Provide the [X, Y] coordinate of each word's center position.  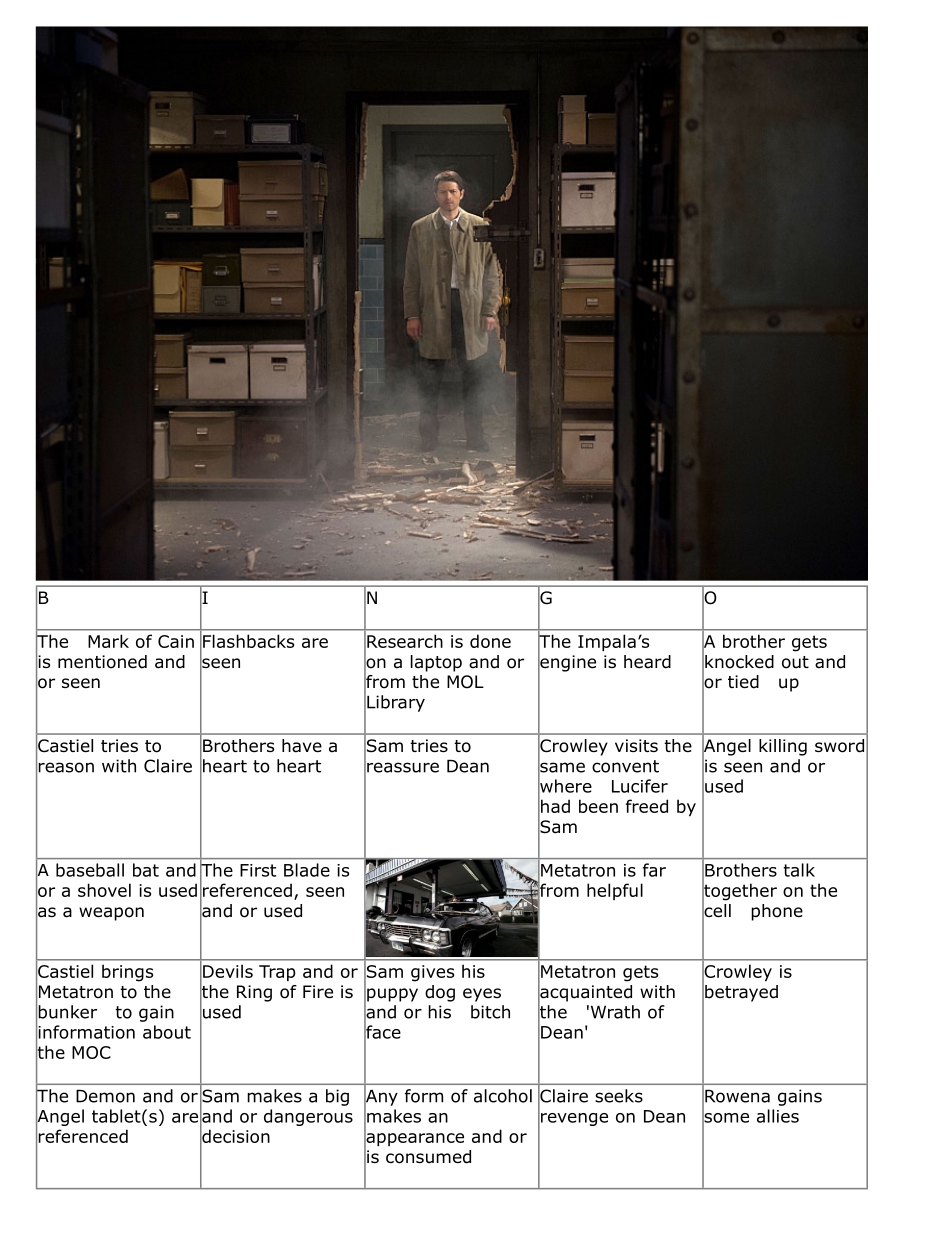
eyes [482, 995]
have [302, 746]
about [167, 1032]
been [598, 806]
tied [743, 682]
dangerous [308, 1117]
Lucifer [640, 786]
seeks [619, 1096]
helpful [615, 891]
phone [777, 912]
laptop [436, 663]
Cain [176, 641]
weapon [111, 914]
